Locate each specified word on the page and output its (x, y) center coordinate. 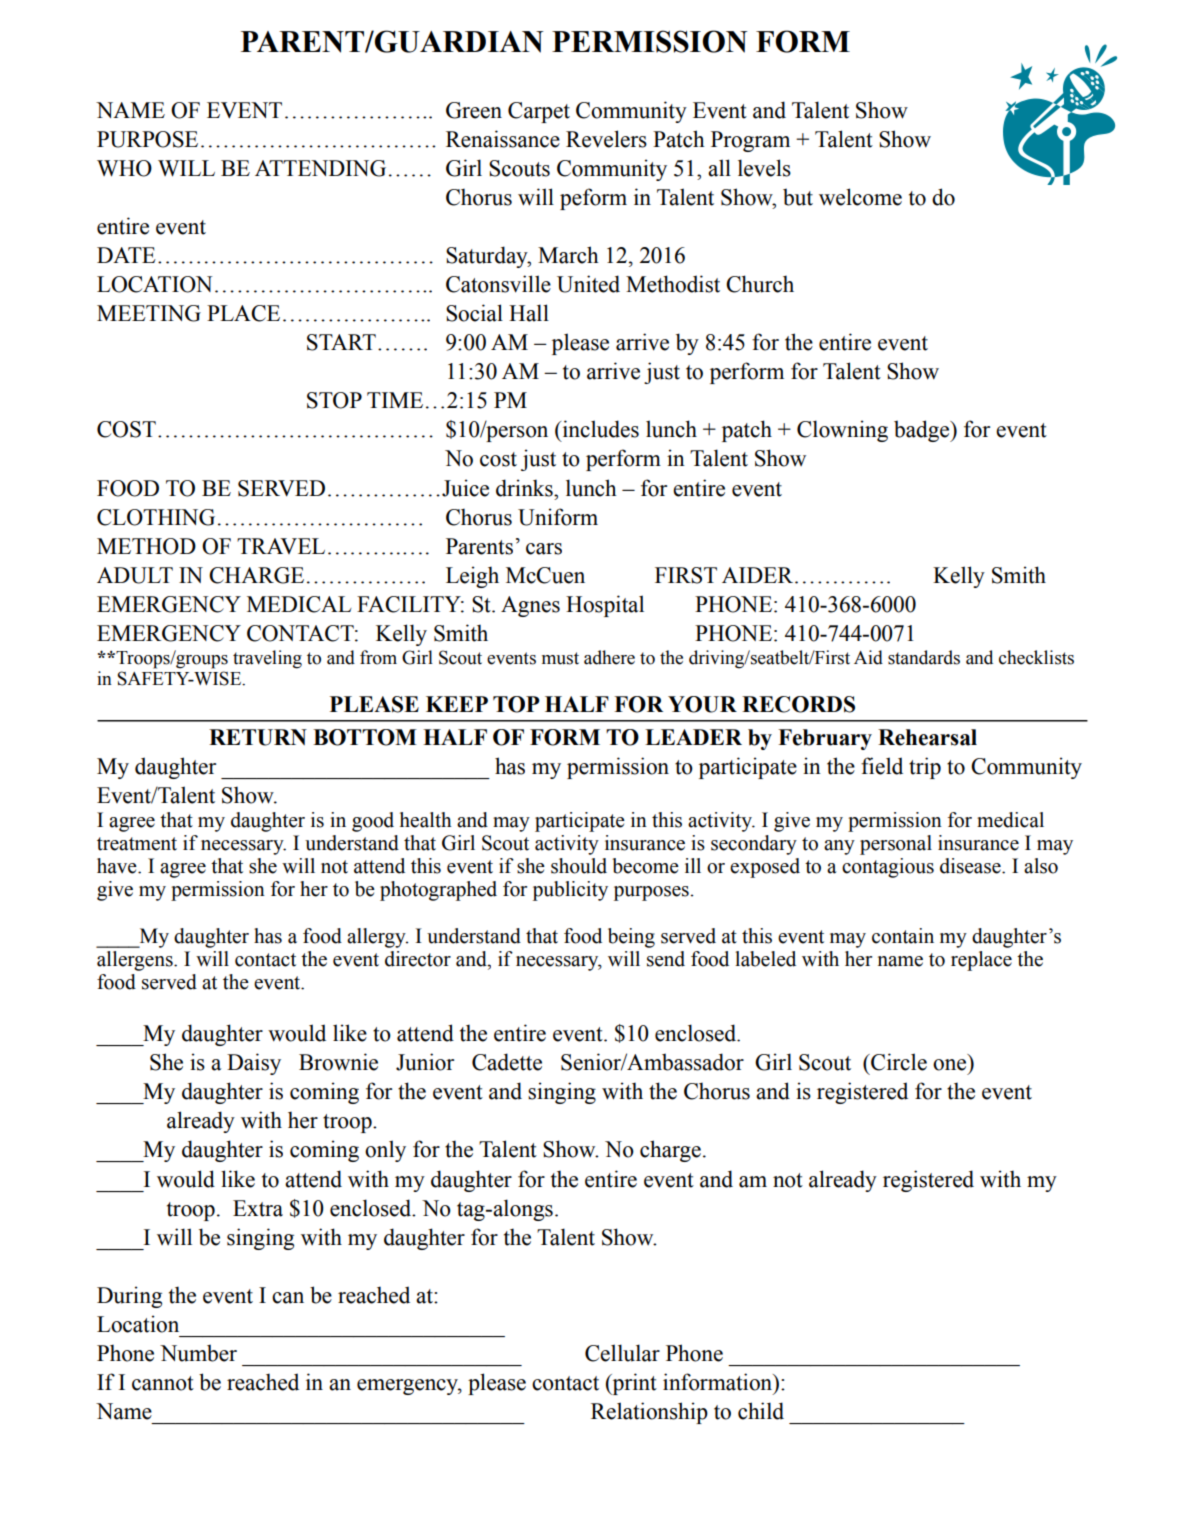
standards (924, 657)
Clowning (842, 431)
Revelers (606, 139)
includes (599, 429)
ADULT (135, 575)
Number (198, 1353)
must (560, 658)
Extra (258, 1208)
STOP (334, 400)
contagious (888, 868)
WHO (124, 168)
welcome (860, 197)
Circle (898, 1062)
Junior (425, 1062)
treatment (137, 844)
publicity (570, 891)
